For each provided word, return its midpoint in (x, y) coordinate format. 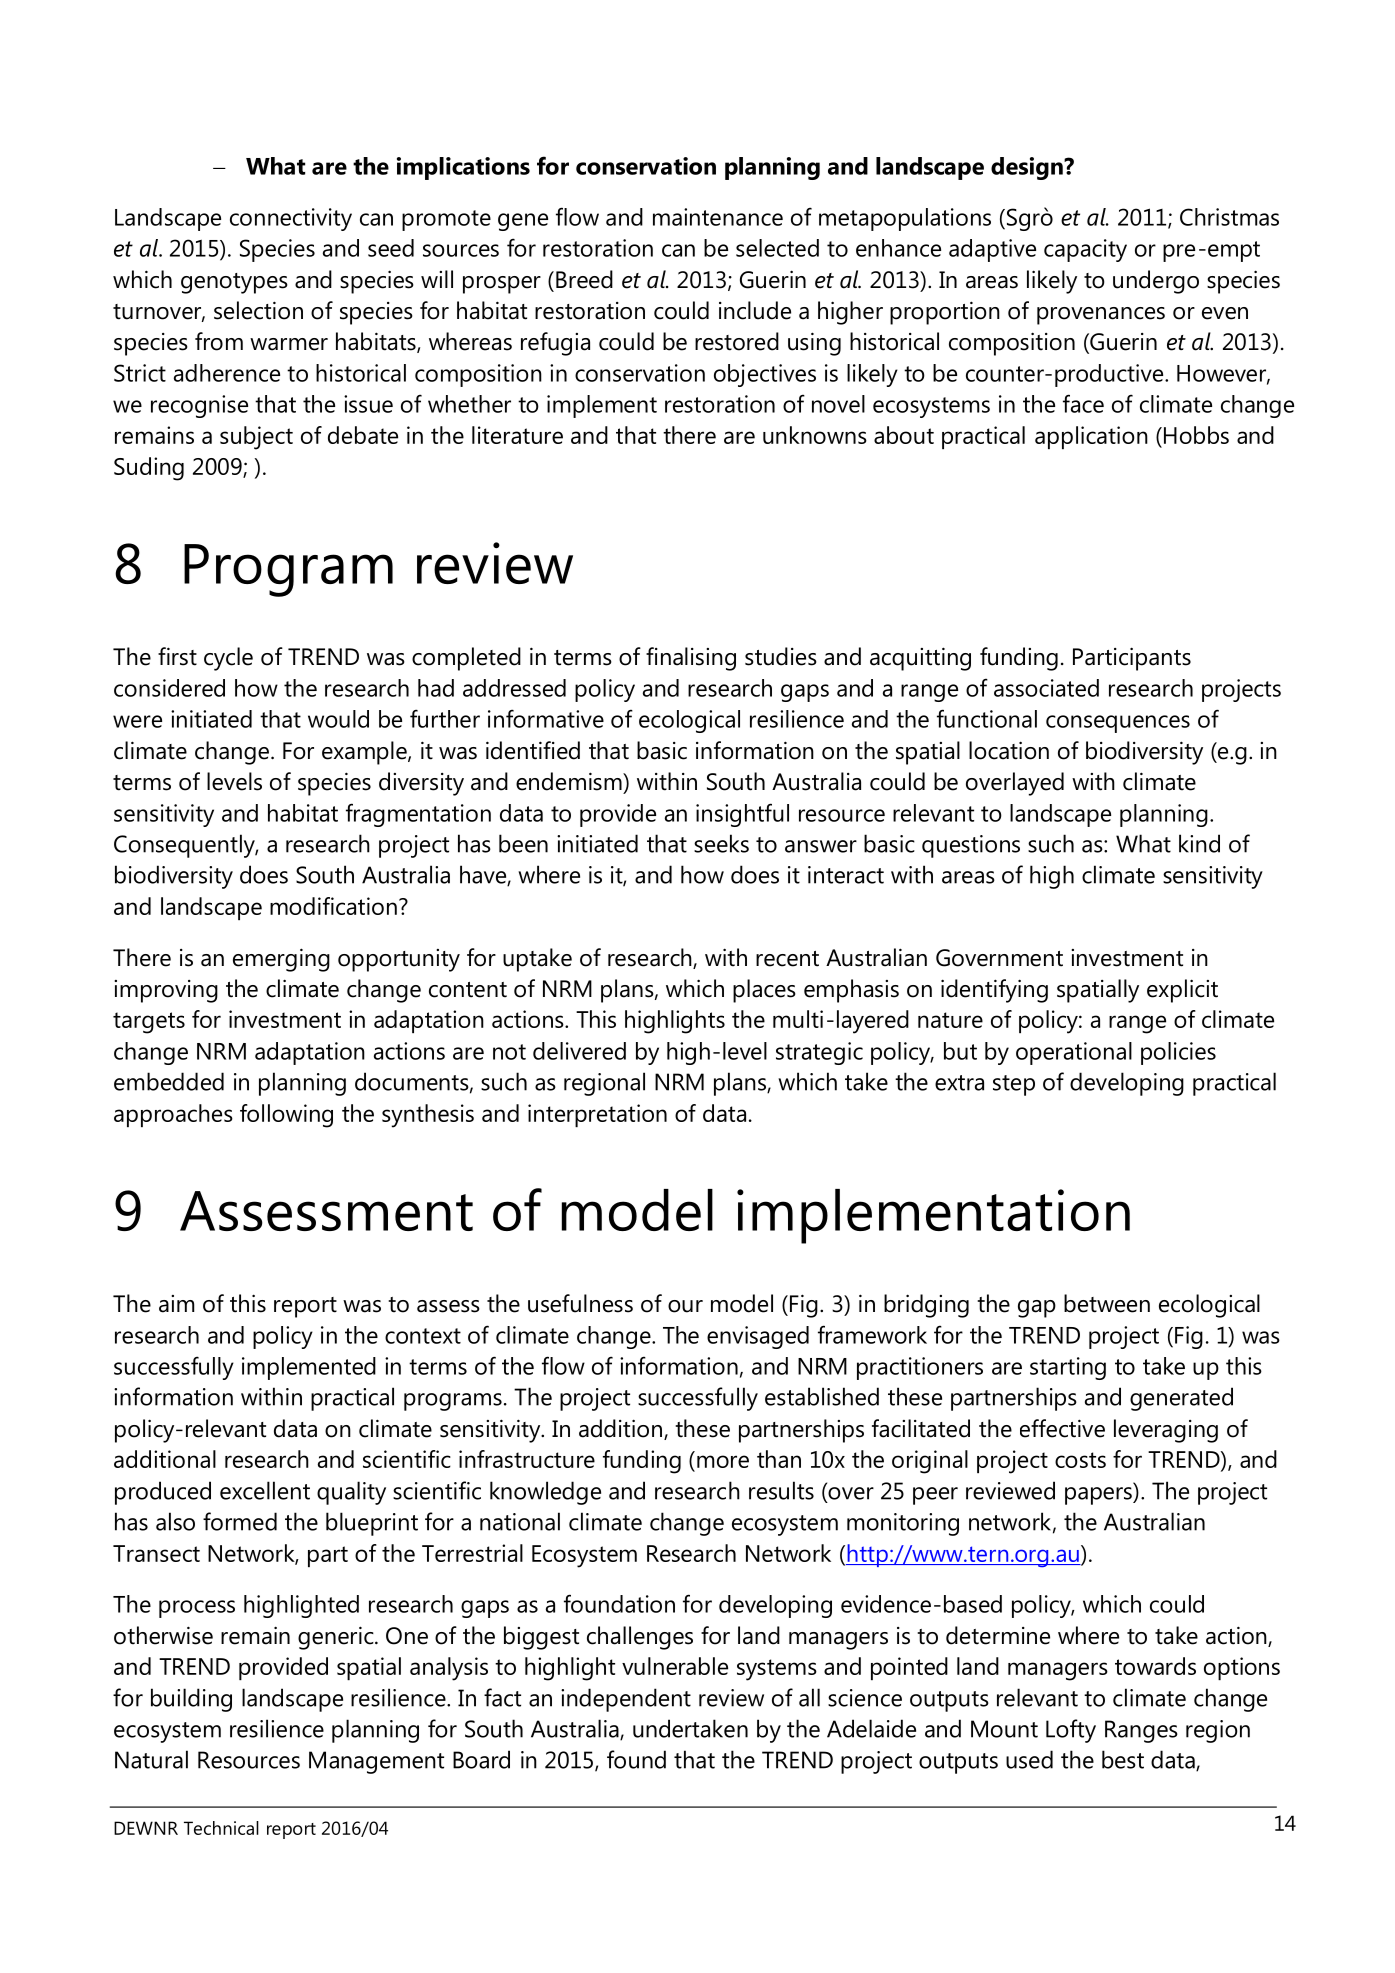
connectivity (291, 219)
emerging (281, 960)
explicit (1182, 991)
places (764, 991)
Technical (221, 1828)
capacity (1085, 250)
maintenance (718, 217)
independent (626, 1700)
